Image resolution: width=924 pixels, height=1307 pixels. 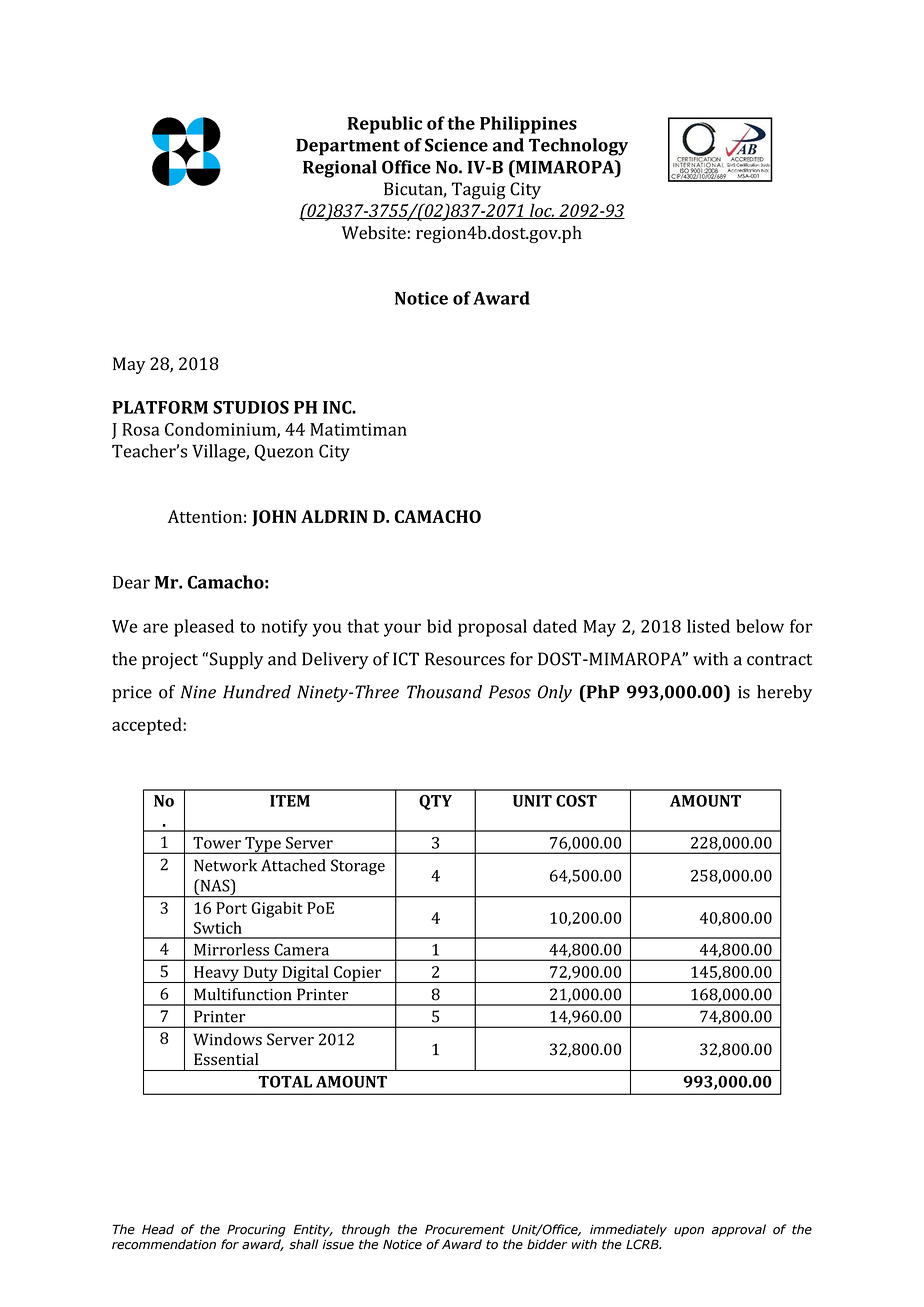 What do you see at coordinates (576, 801) in the document?
I see `COST` at bounding box center [576, 801].
